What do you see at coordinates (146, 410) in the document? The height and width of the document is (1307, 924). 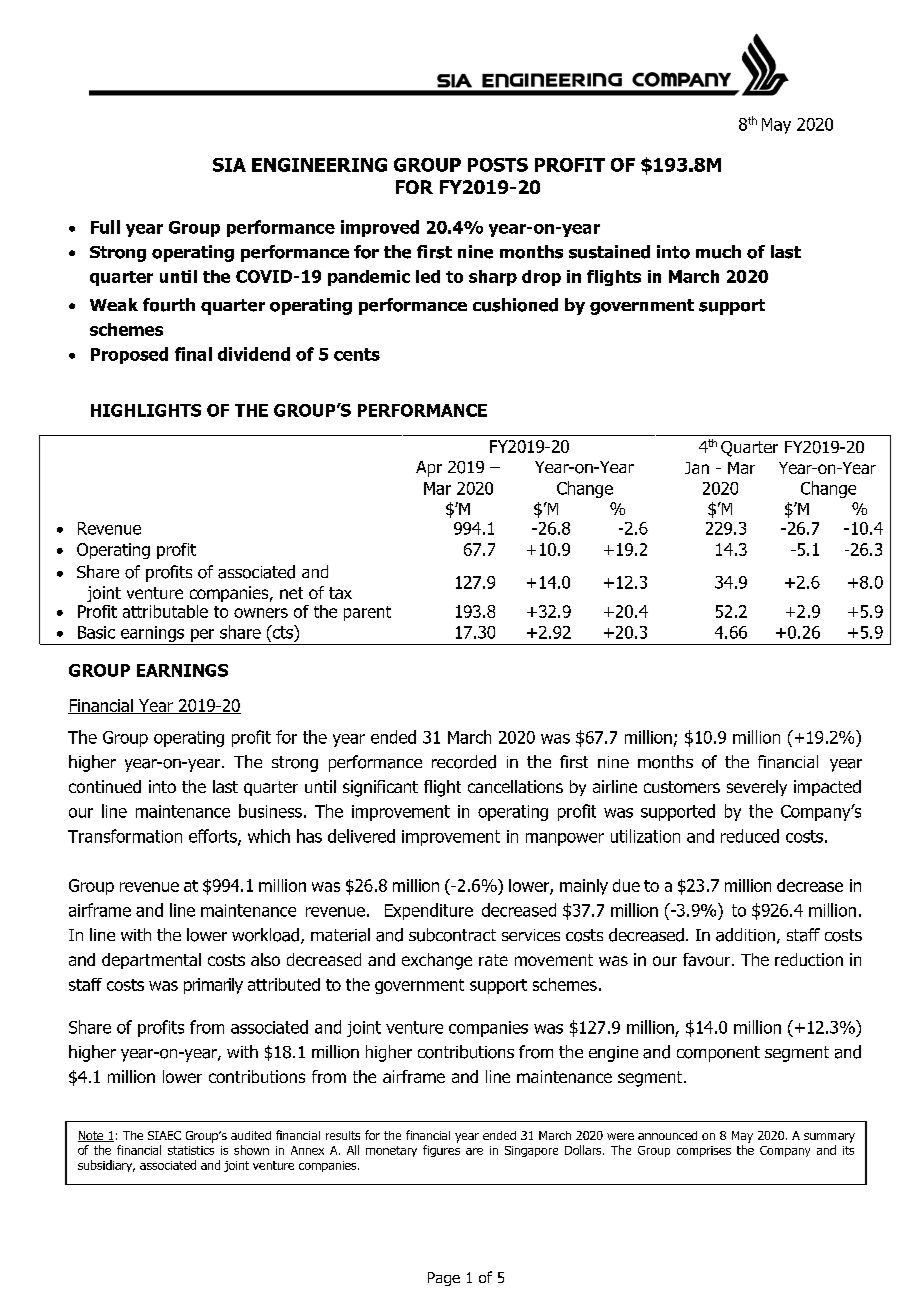 I see `HIGHLIGHTS` at bounding box center [146, 410].
